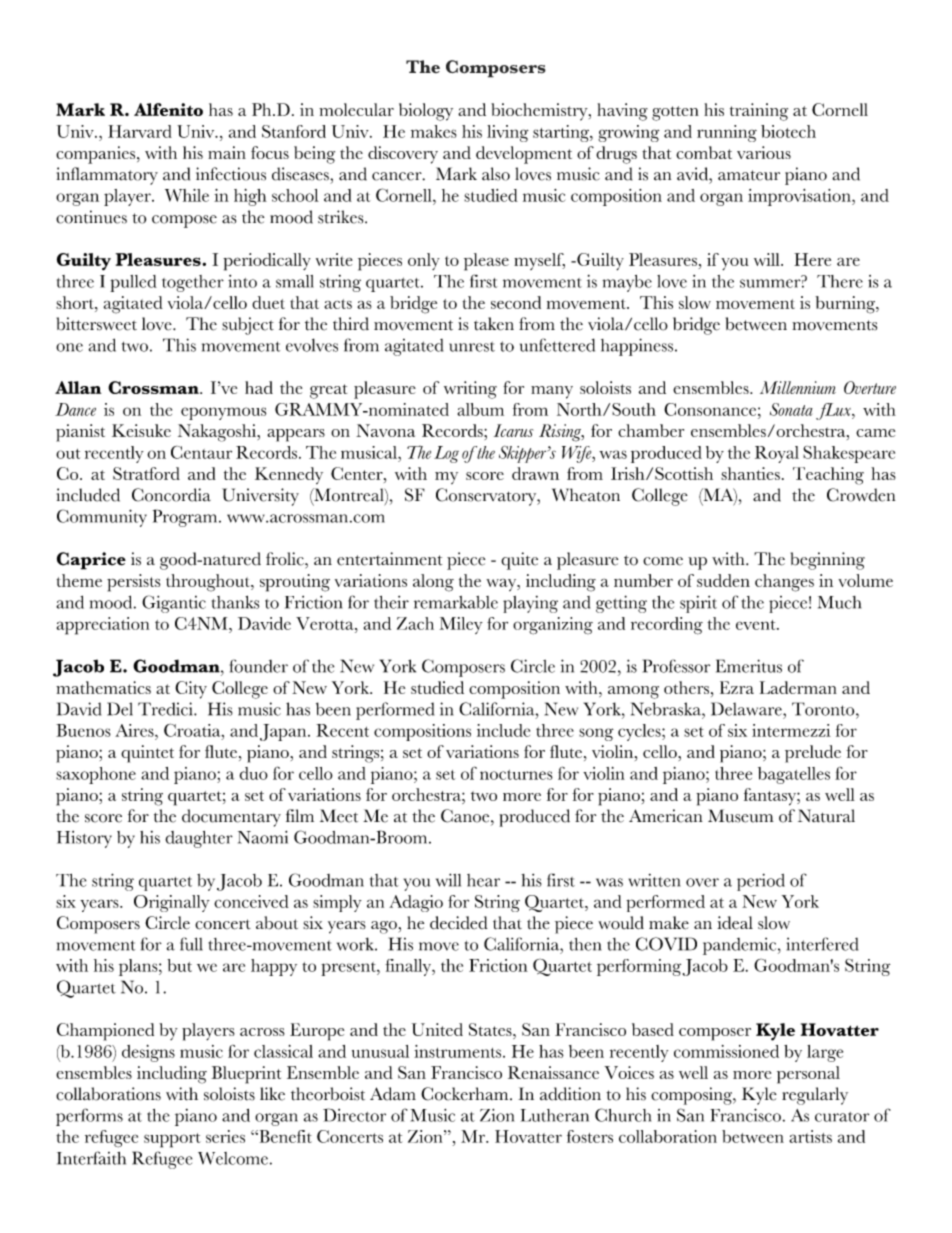 The width and height of the screenshot is (952, 1233). What do you see at coordinates (172, 1140) in the screenshot?
I see `support` at bounding box center [172, 1140].
